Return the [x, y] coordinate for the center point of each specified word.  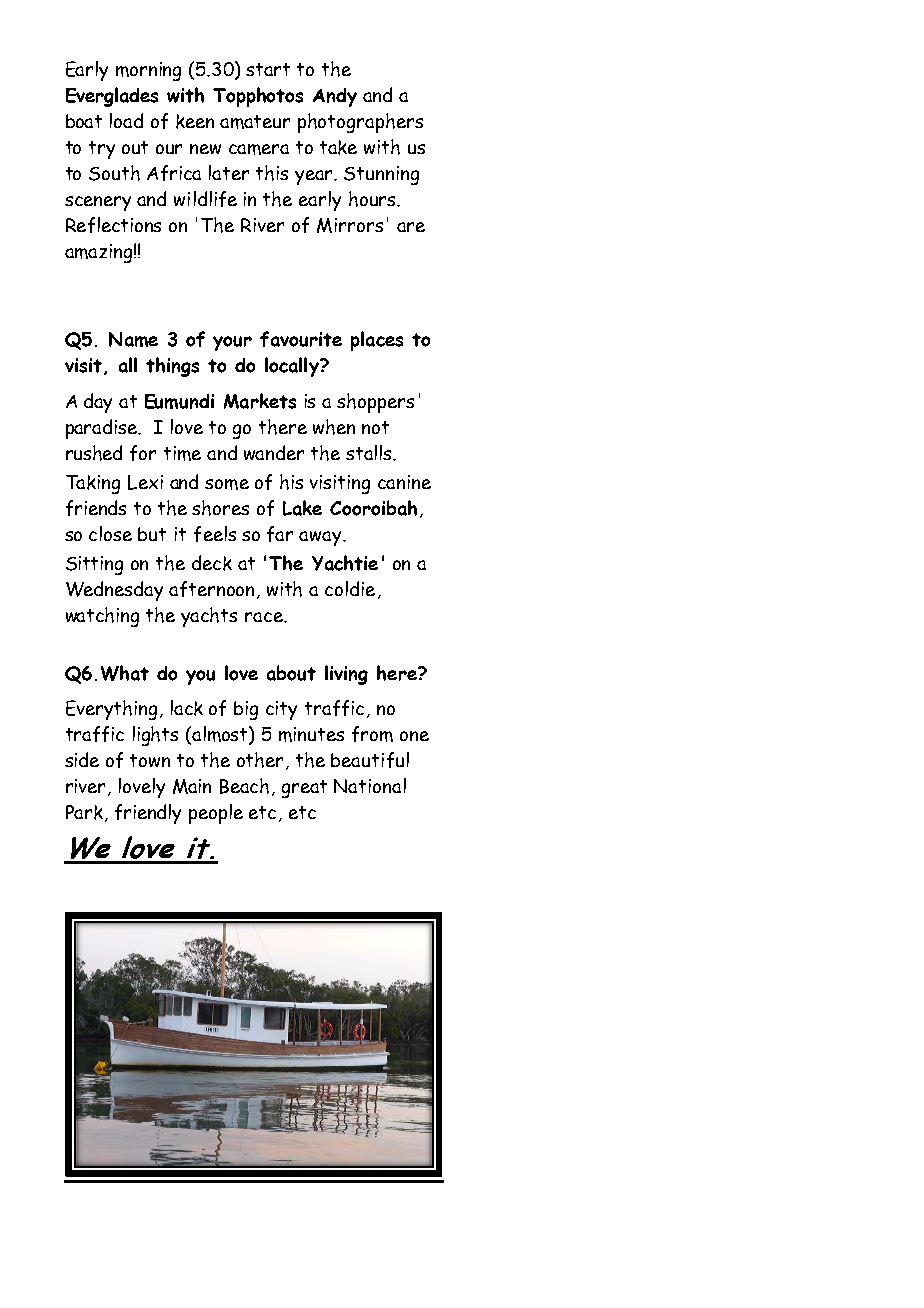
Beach [244, 786]
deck [212, 563]
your [232, 343]
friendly [148, 814]
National [370, 785]
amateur [255, 122]
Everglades [112, 97]
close [110, 533]
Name [133, 339]
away [321, 538]
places [377, 341]
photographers [360, 123]
